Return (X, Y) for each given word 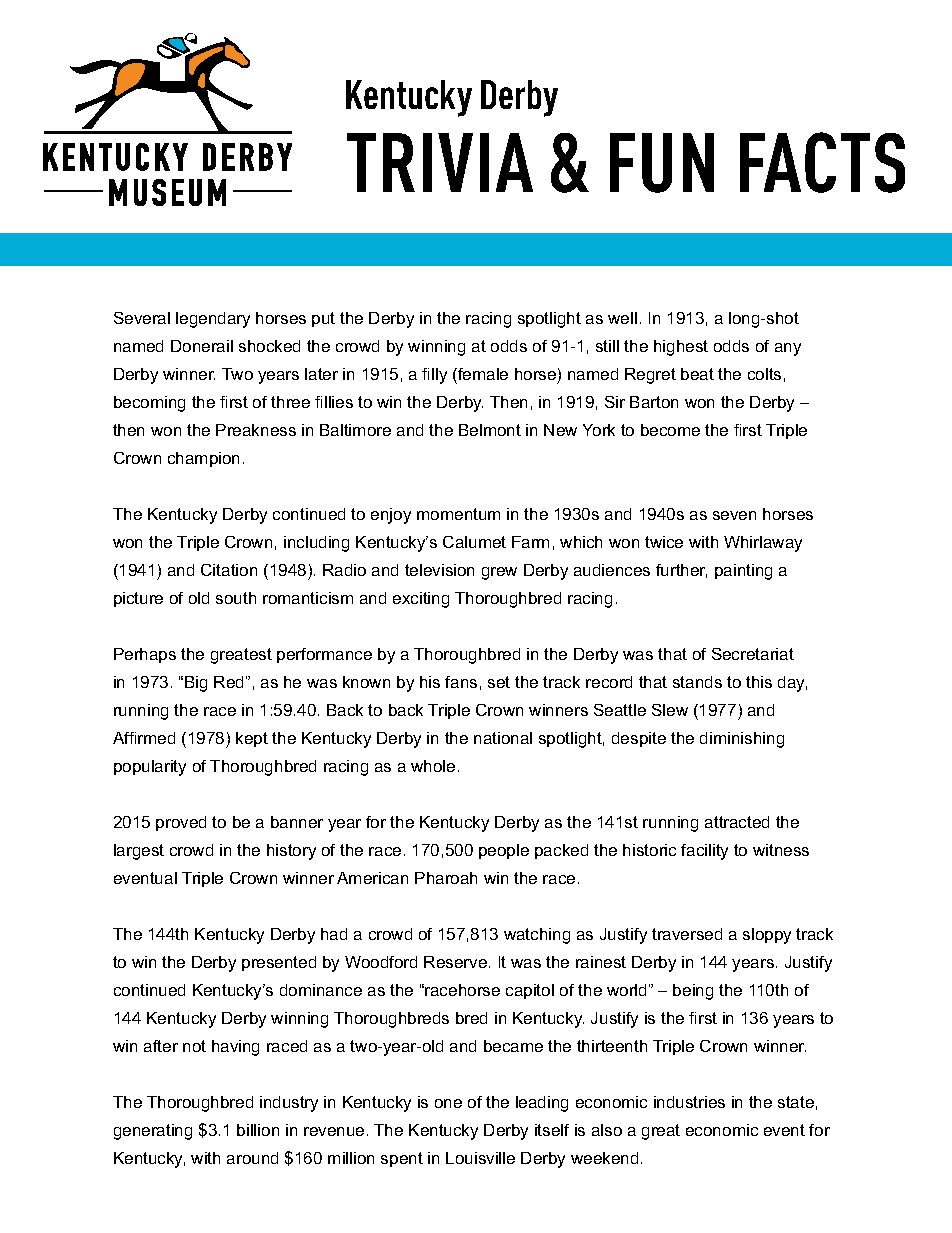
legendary (213, 320)
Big (196, 684)
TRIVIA (440, 162)
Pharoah (446, 878)
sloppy (767, 936)
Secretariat (753, 654)
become (670, 430)
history (291, 852)
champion (203, 459)
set (499, 682)
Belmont (490, 430)
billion (258, 1130)
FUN (662, 163)
